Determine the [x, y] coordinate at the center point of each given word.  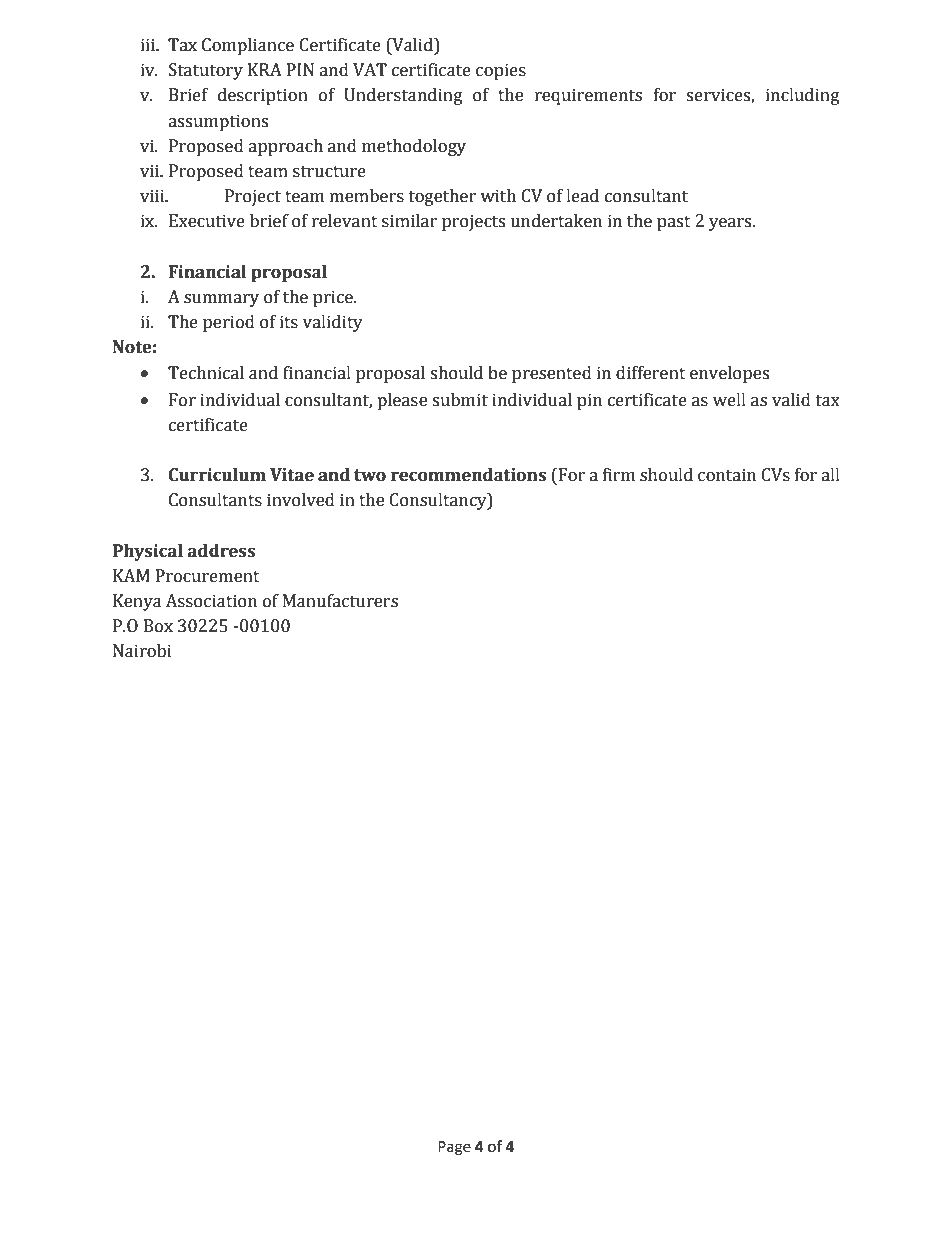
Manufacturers [340, 601]
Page [454, 1148]
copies [501, 71]
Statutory [206, 71]
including [803, 96]
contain [727, 475]
